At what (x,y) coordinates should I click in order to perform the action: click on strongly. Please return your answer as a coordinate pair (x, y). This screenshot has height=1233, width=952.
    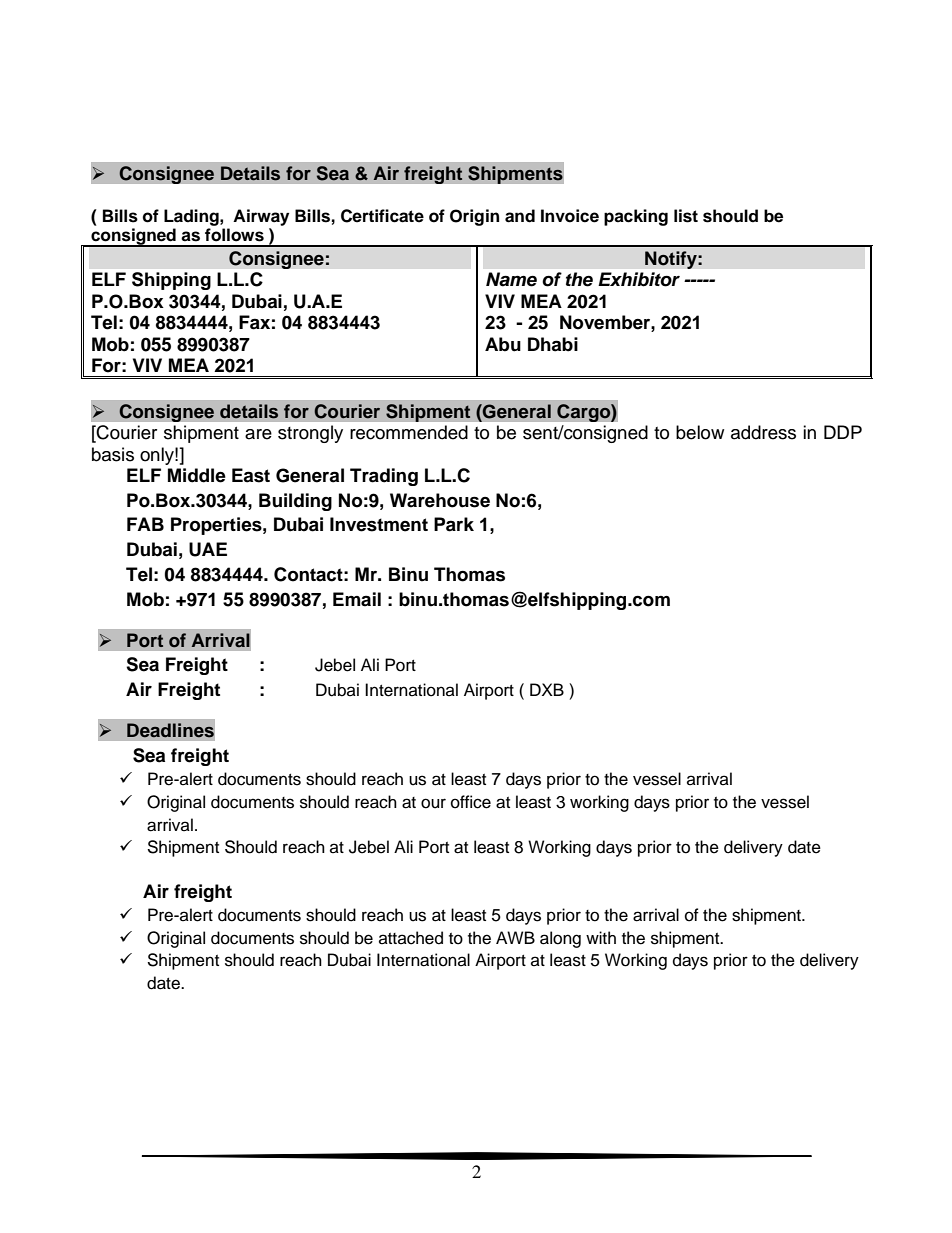
    Looking at the image, I should click on (310, 434).
